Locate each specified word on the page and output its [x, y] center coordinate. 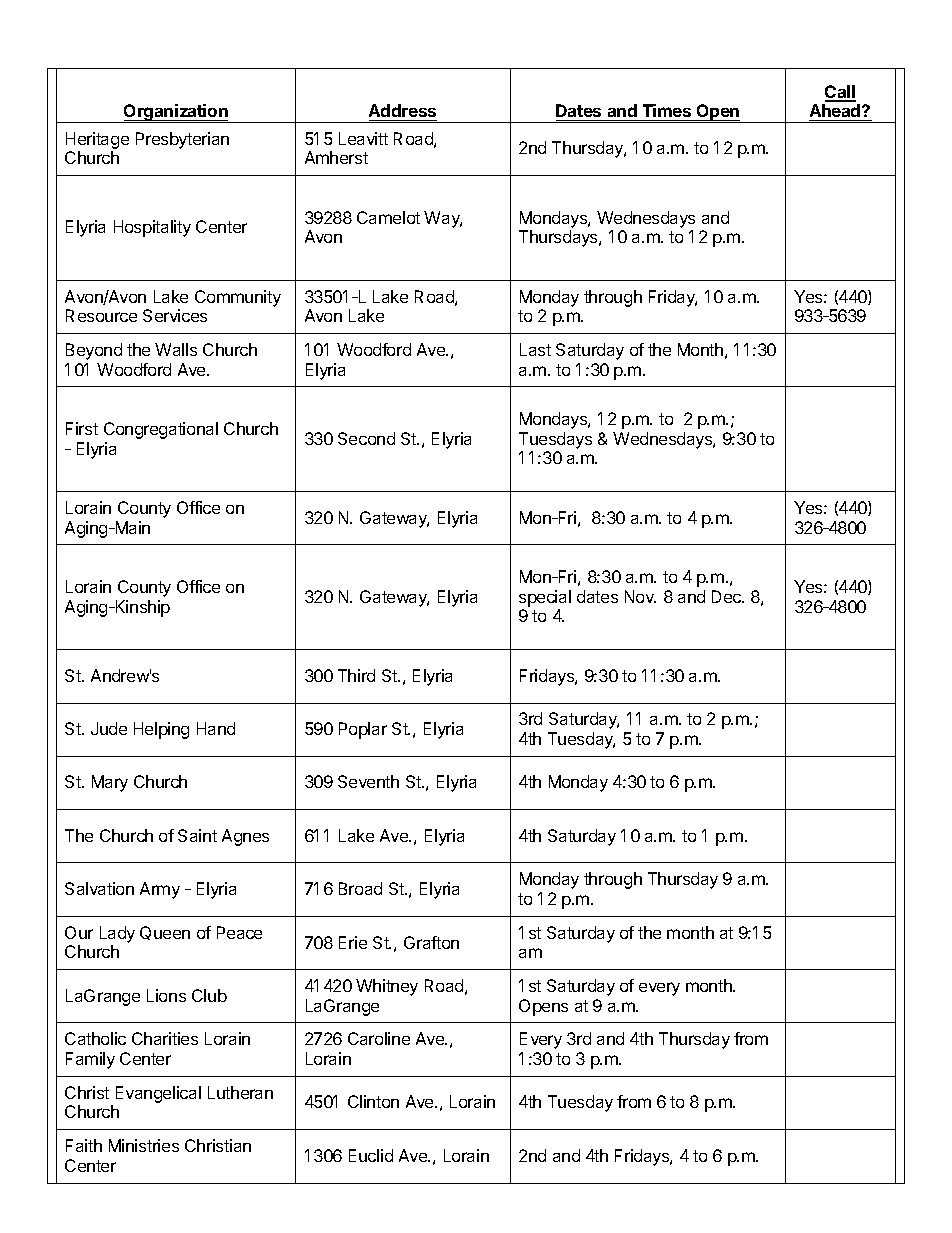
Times [667, 110]
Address [402, 110]
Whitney [387, 987]
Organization [176, 113]
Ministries [144, 1145]
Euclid [371, 1155]
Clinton [373, 1101]
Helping [161, 730]
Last [535, 349]
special [545, 598]
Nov [640, 596]
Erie [353, 942]
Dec [728, 596]
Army [160, 890]
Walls [176, 349]
